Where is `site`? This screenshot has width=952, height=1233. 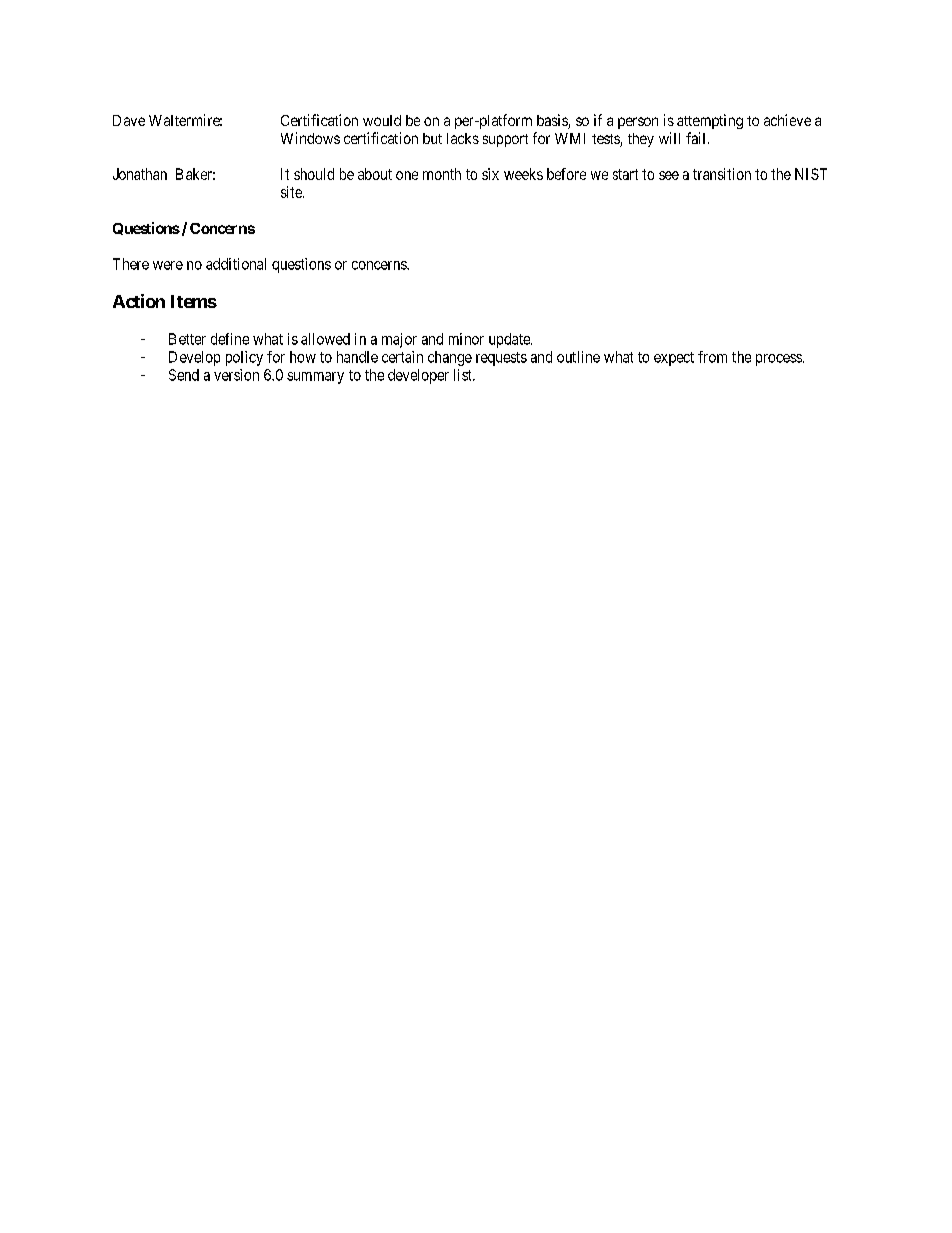
site is located at coordinates (292, 192).
